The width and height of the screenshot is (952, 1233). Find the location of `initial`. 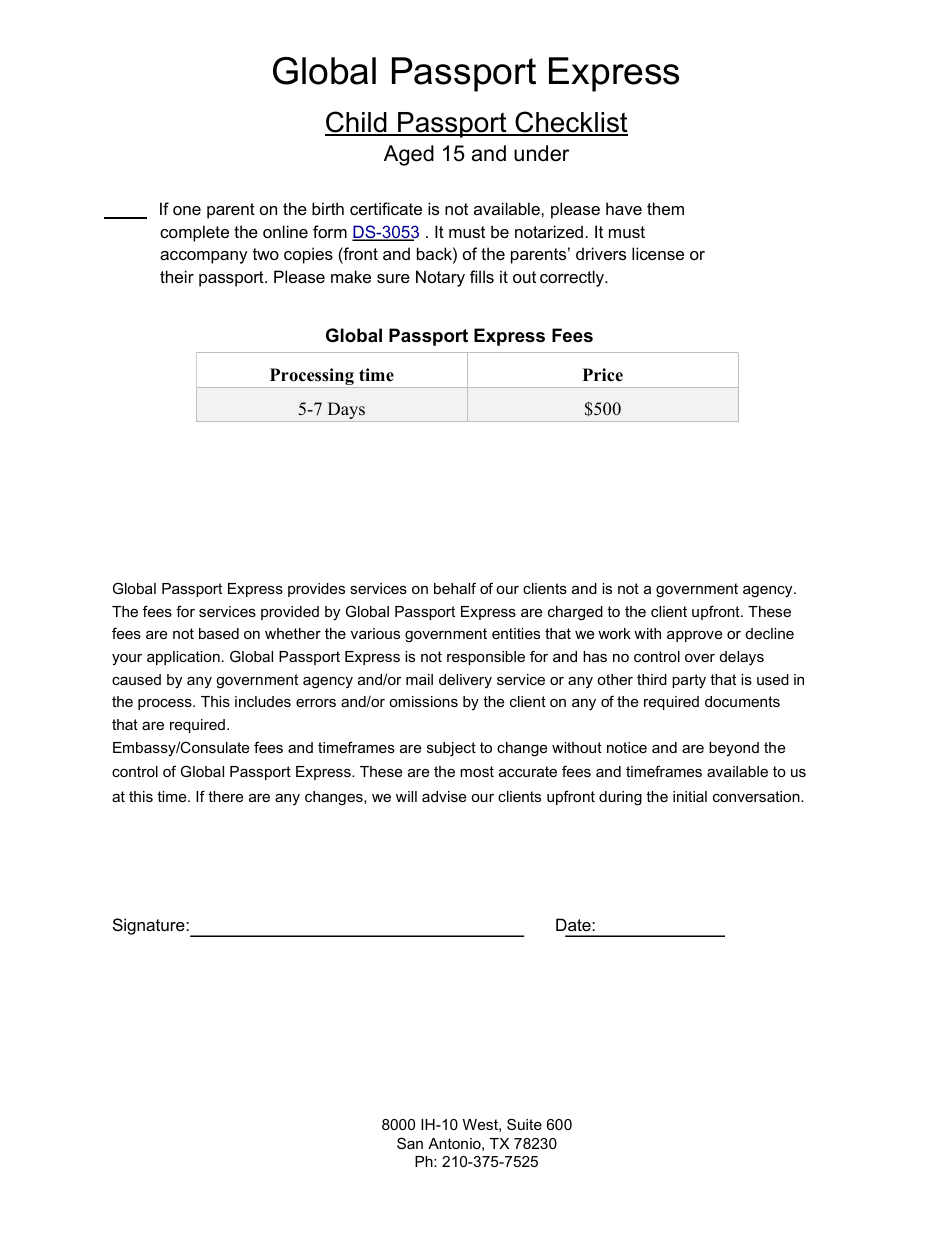

initial is located at coordinates (690, 796).
